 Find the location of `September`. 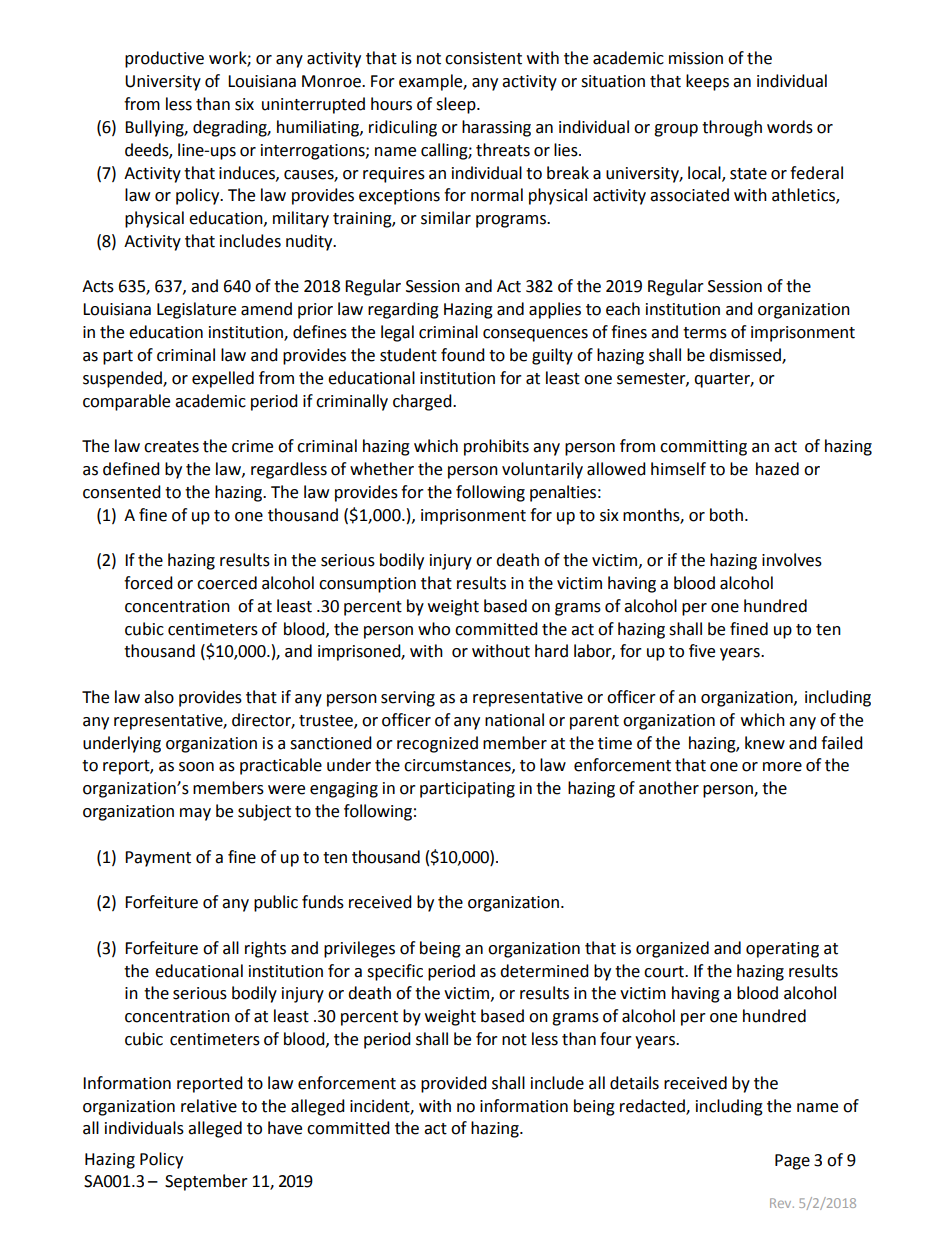

September is located at coordinates (206, 1182).
